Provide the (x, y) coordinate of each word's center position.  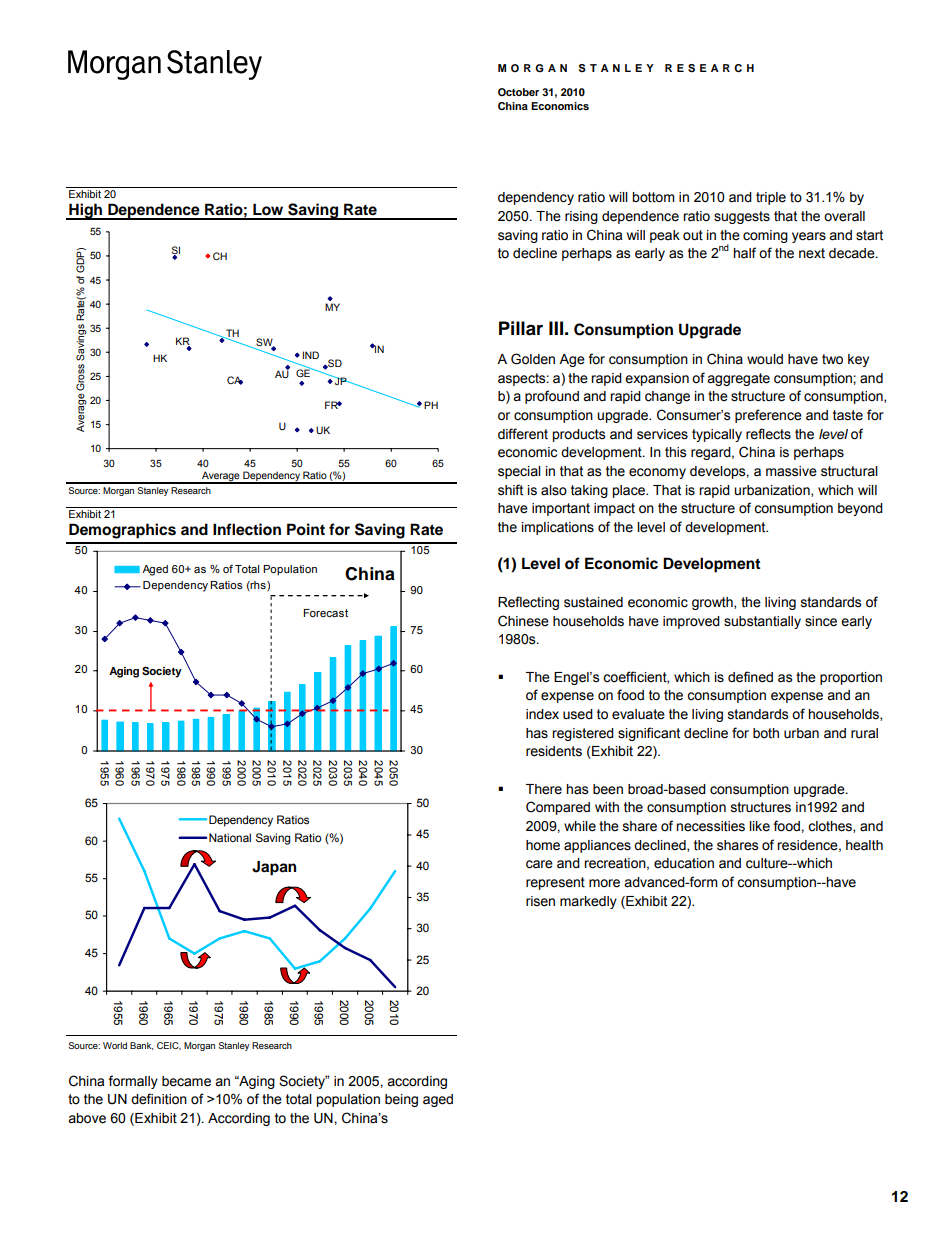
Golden (533, 359)
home (543, 845)
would (765, 359)
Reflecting (528, 603)
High (86, 211)
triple (771, 198)
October (518, 92)
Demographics (122, 531)
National (229, 837)
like (759, 826)
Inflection (247, 529)
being (401, 1100)
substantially (762, 622)
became (186, 1081)
